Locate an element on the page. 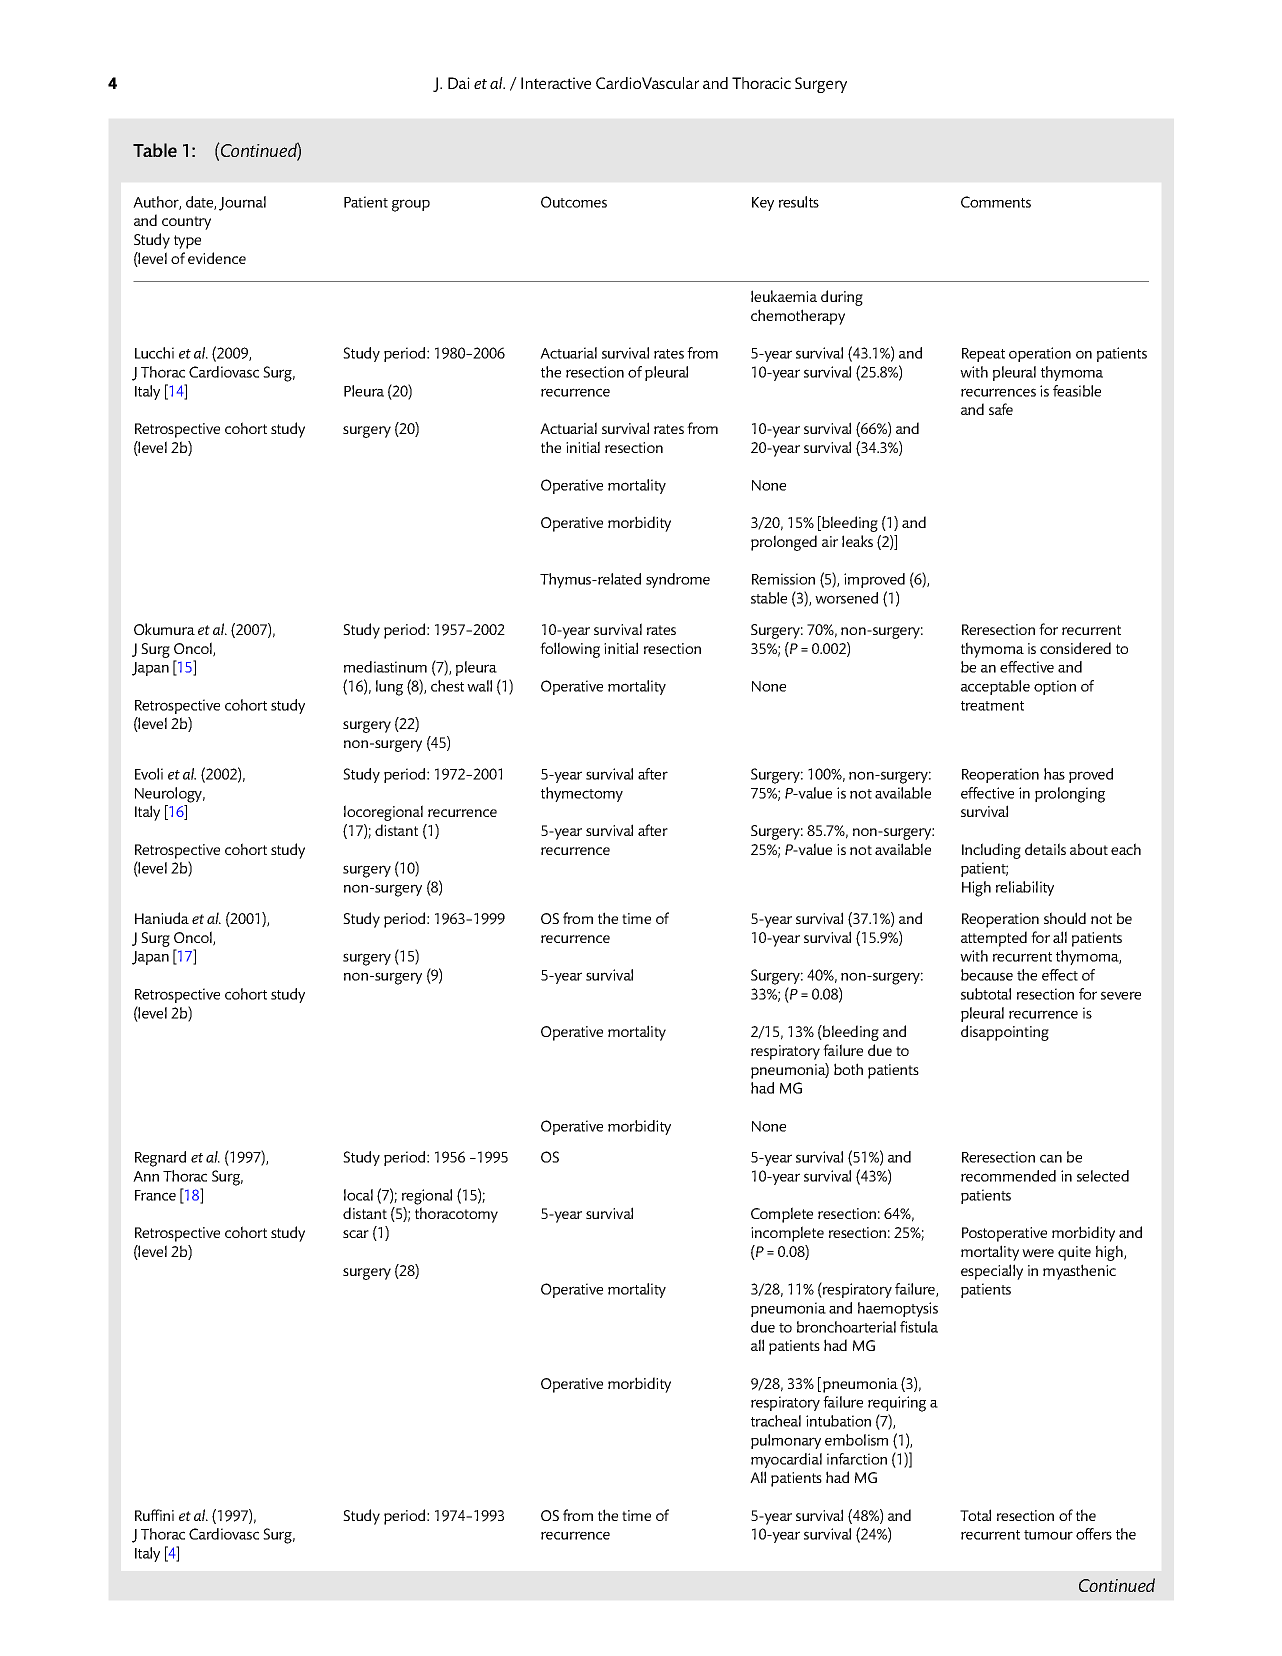  syndrome is located at coordinates (678, 580).
